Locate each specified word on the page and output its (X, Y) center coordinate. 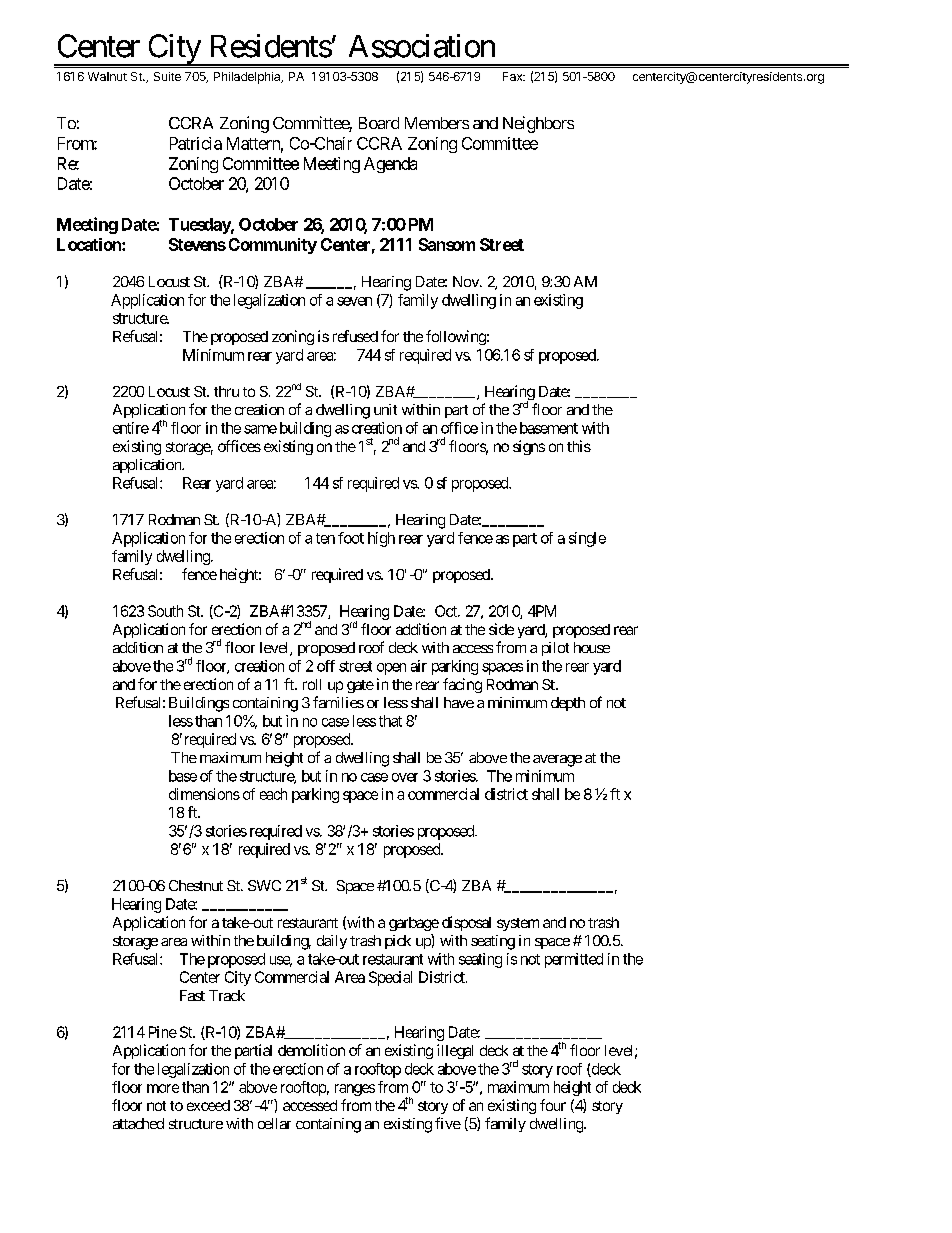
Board (379, 123)
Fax (514, 76)
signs (529, 447)
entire (131, 428)
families (338, 702)
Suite (167, 76)
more (163, 1088)
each (273, 794)
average (557, 761)
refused (355, 336)
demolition (311, 1050)
